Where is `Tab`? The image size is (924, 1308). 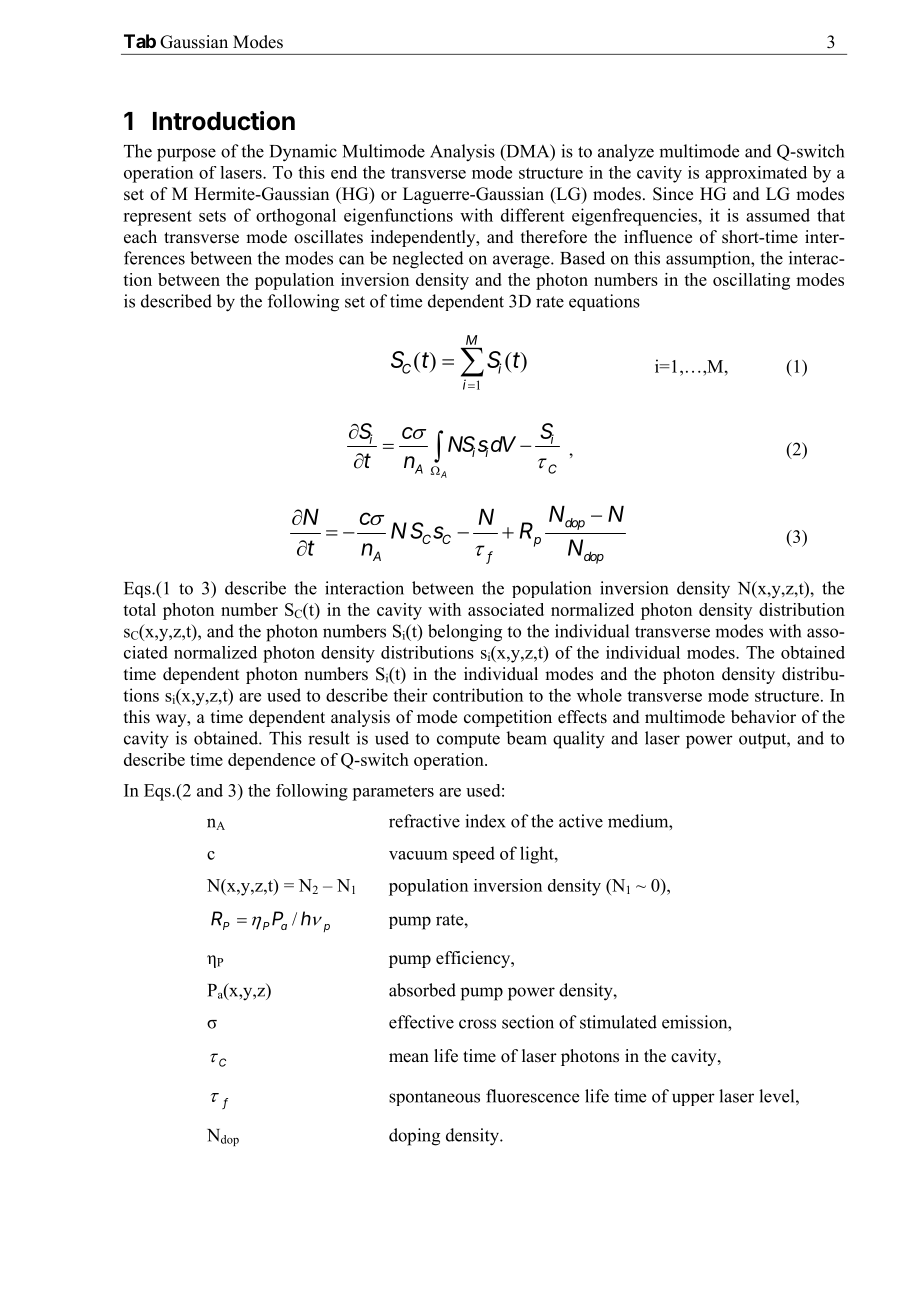
Tab is located at coordinates (140, 41).
